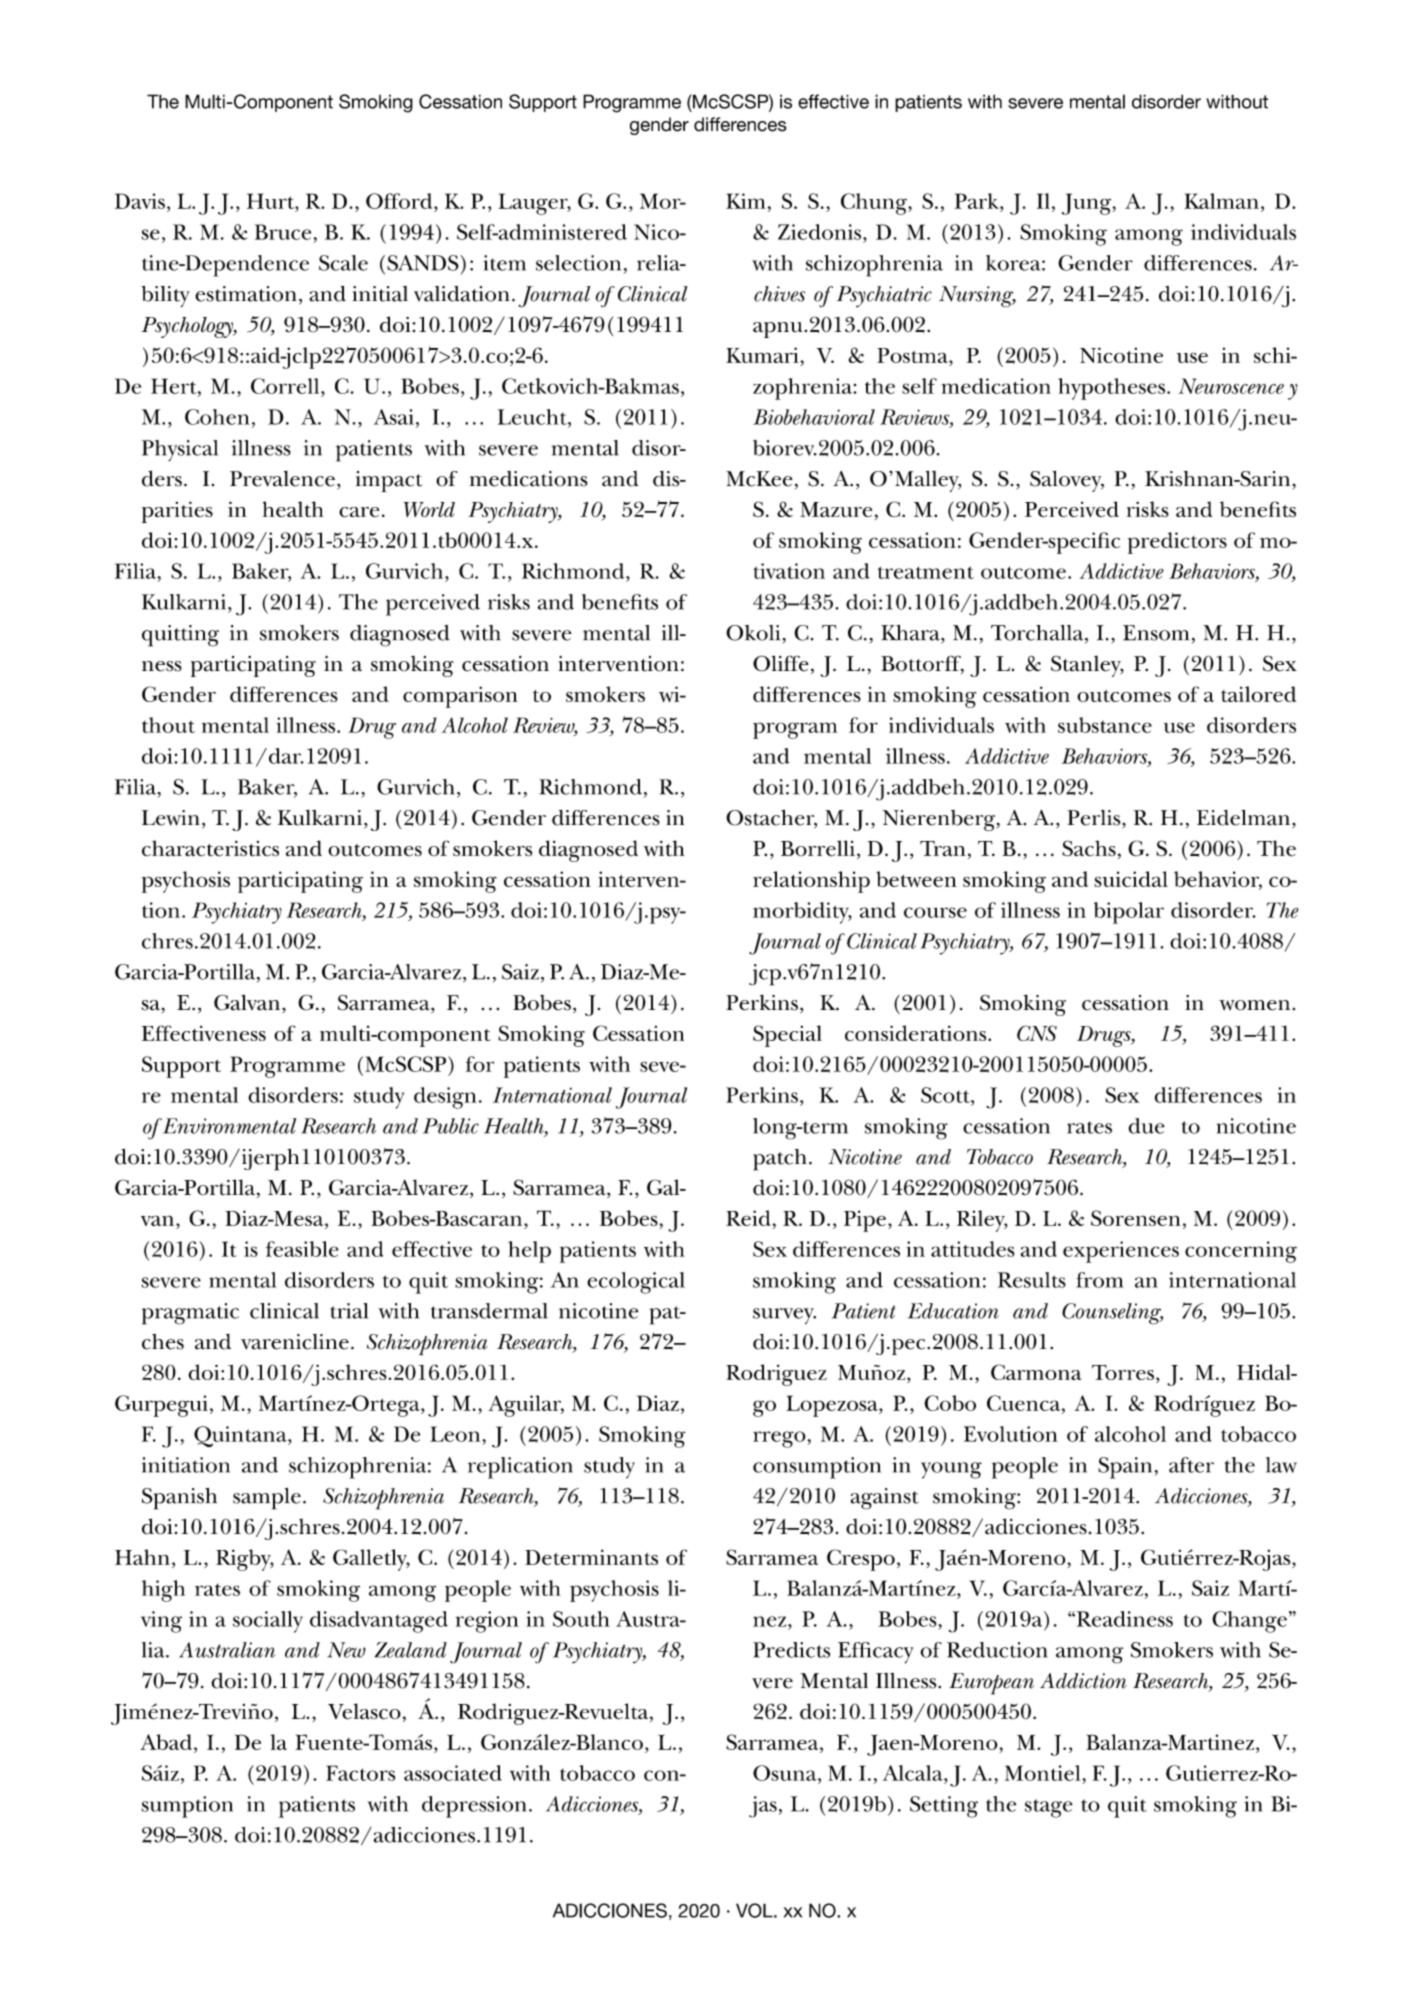  Describe the element at coordinates (926, 572) in the screenshot. I see `treatment` at that location.
